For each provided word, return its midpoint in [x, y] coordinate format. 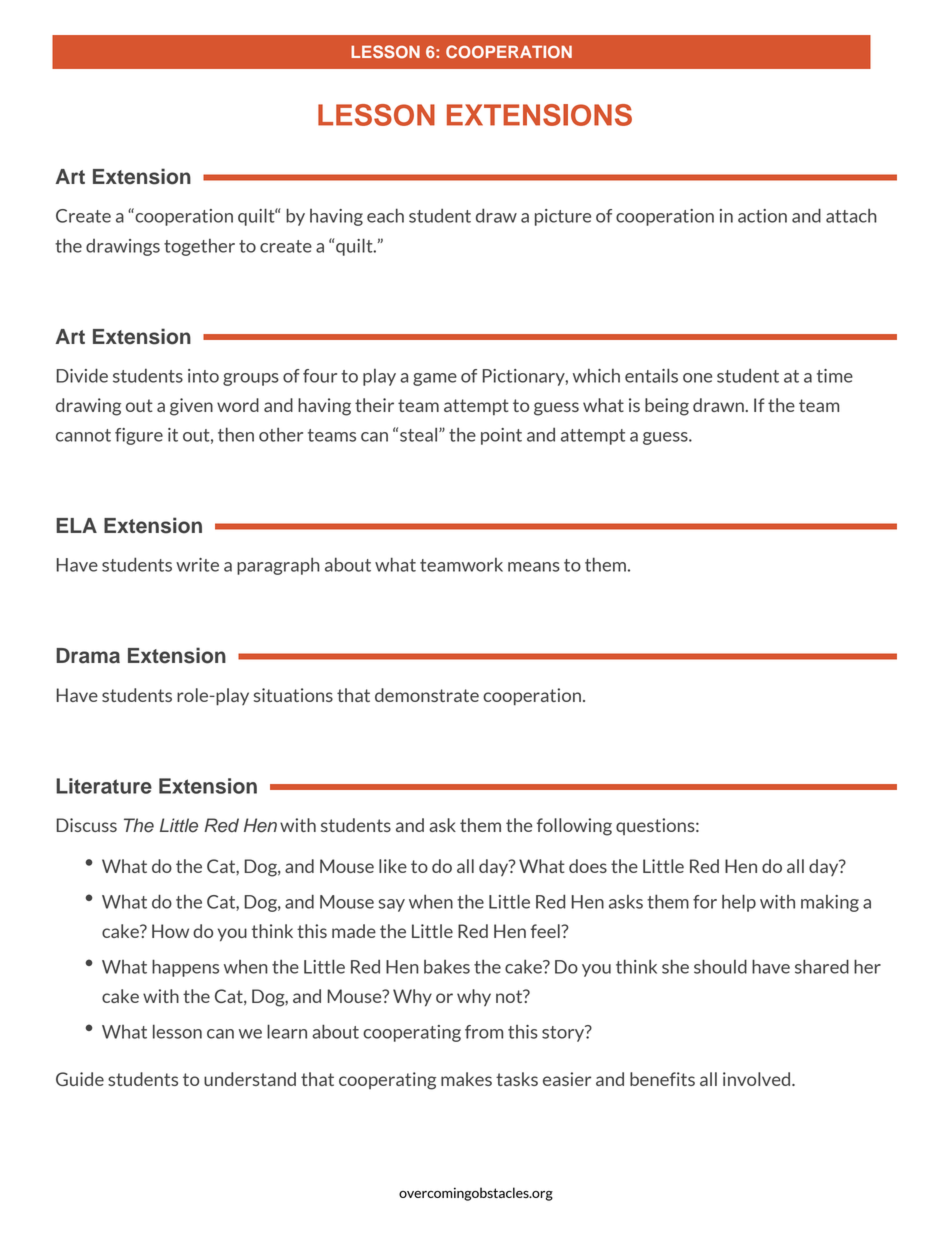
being [667, 407]
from [484, 1032]
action [762, 216]
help [739, 903]
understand [250, 1079]
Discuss [86, 825]
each [385, 215]
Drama [88, 656]
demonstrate [427, 695]
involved [758, 1079]
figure [139, 436]
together [199, 247]
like [393, 866]
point [501, 436]
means [534, 567]
